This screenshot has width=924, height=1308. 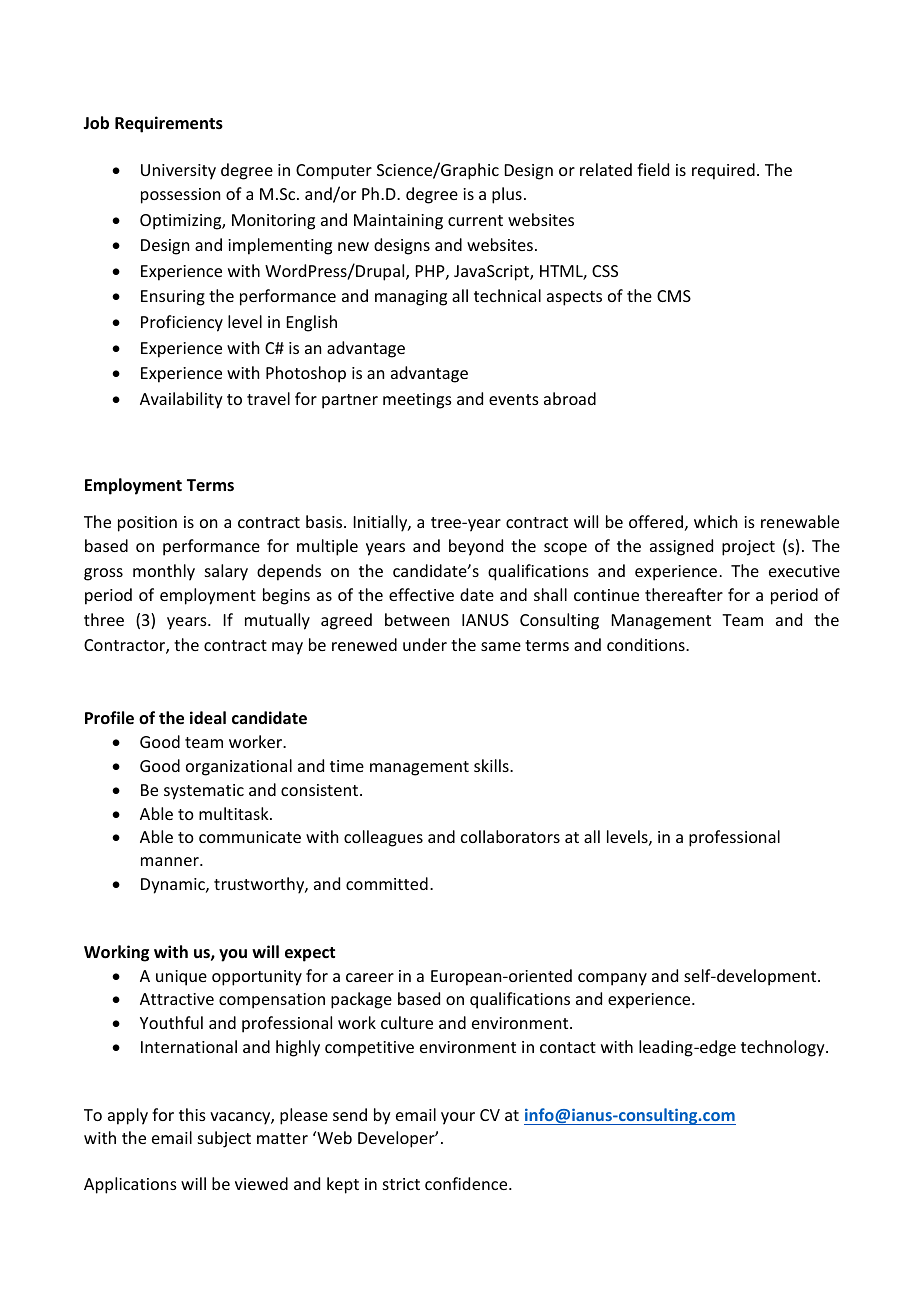 I want to click on position, so click(x=147, y=524).
